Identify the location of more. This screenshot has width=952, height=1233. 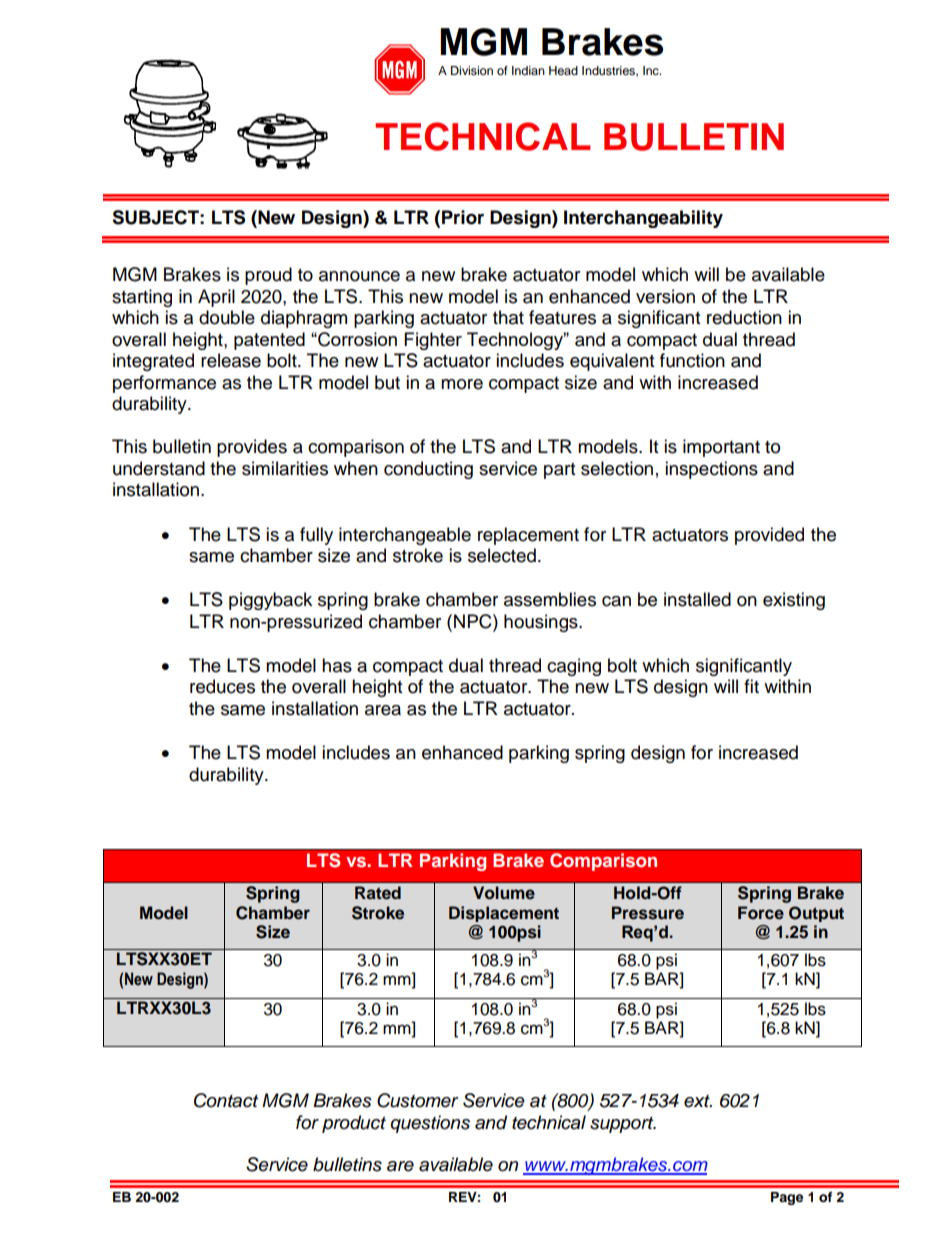
(462, 384).
